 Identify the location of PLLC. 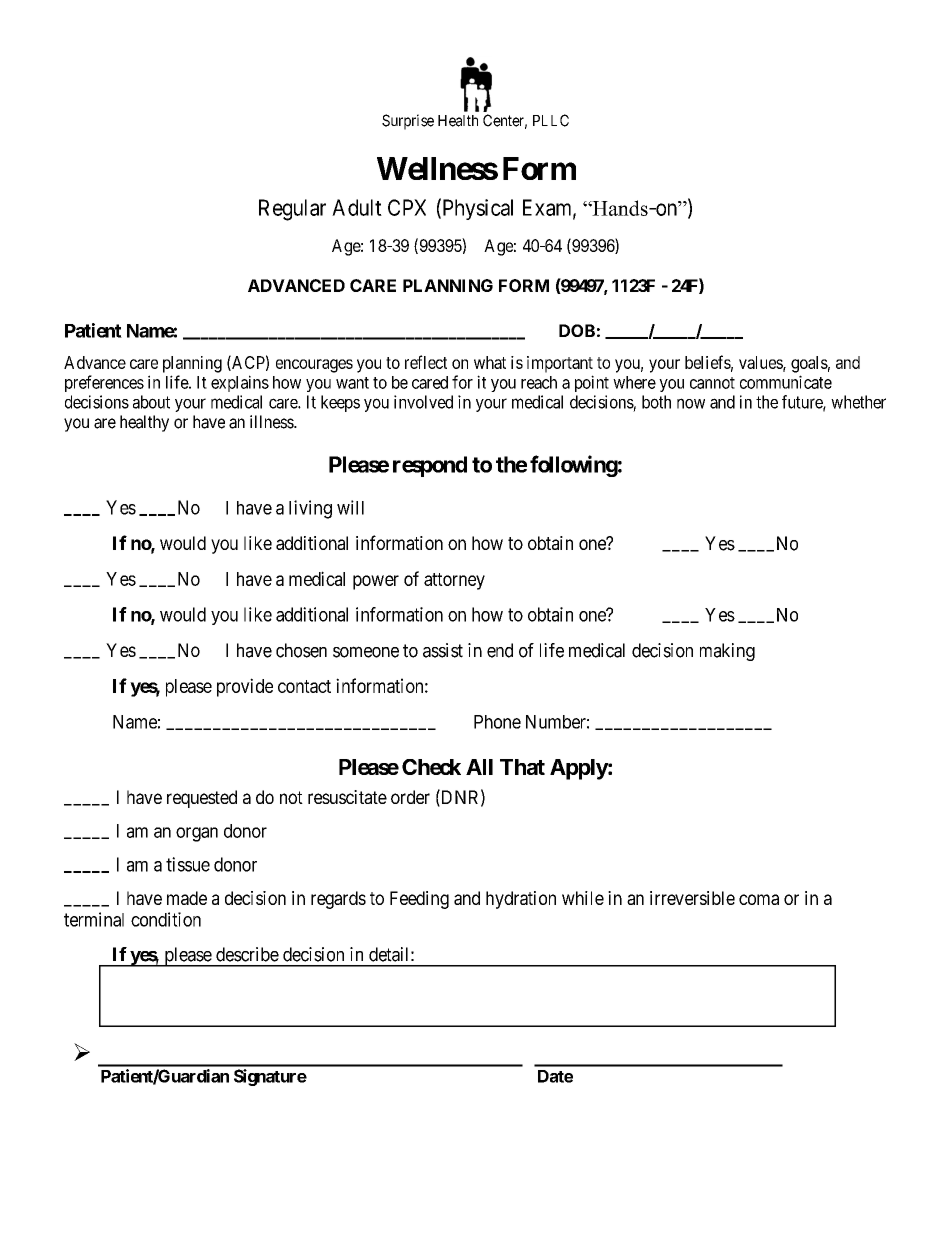
(551, 120).
